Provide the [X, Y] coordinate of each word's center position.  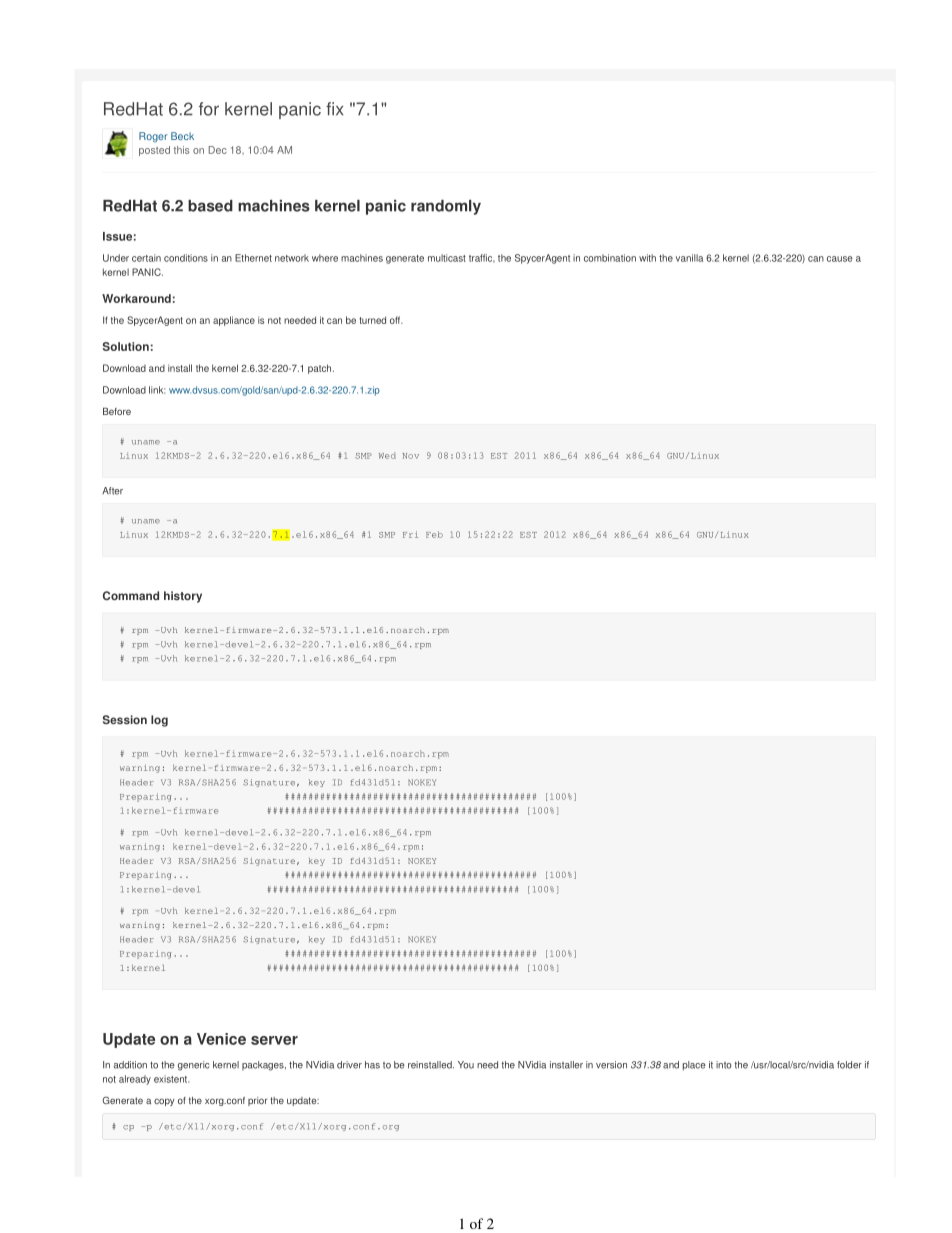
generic [193, 1066]
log [159, 721]
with [647, 258]
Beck [182, 136]
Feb [434, 534]
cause [840, 259]
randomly [446, 207]
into [724, 1065]
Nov [411, 456]
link [157, 390]
